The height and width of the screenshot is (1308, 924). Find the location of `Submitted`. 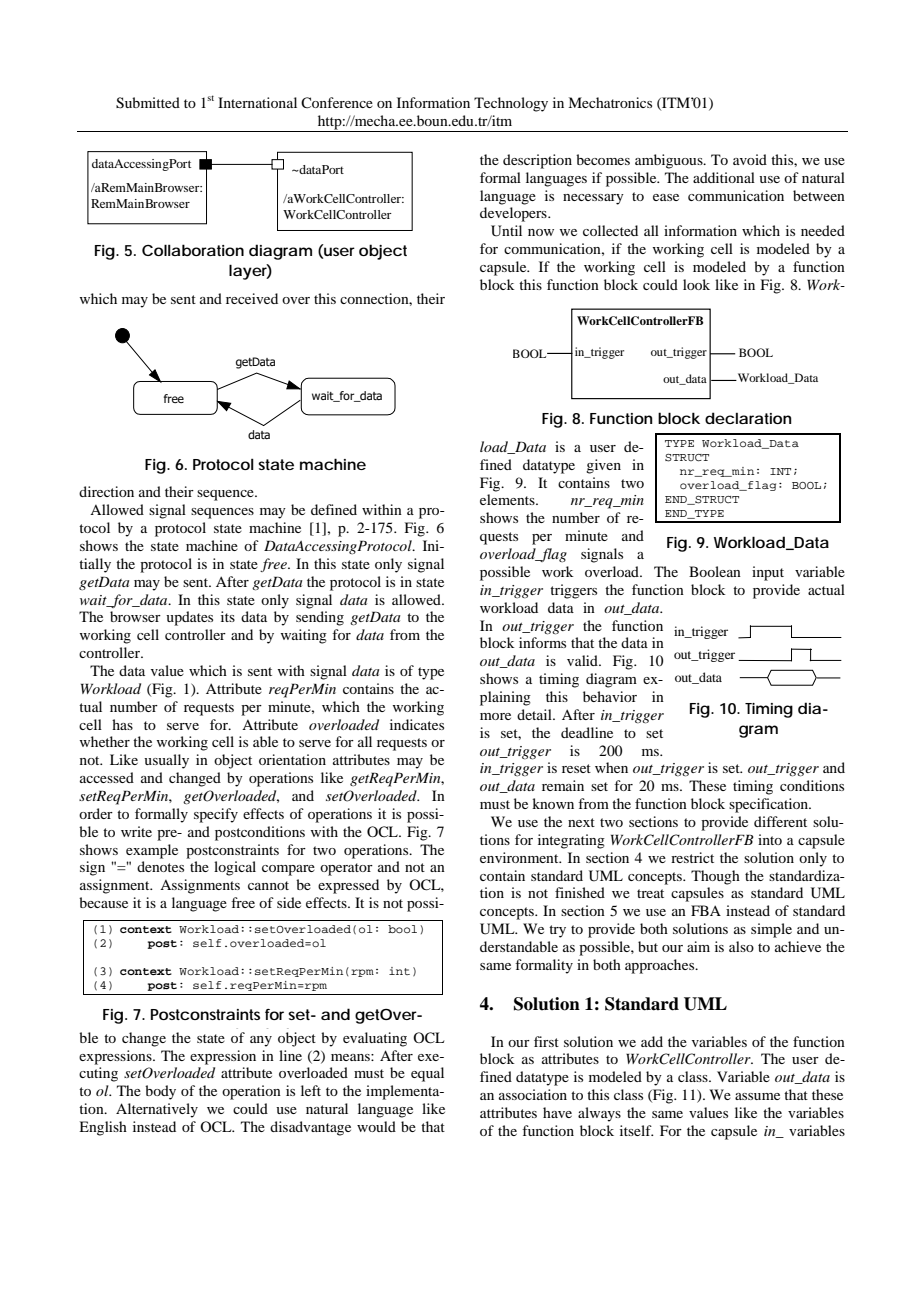

Submitted is located at coordinates (148, 103).
